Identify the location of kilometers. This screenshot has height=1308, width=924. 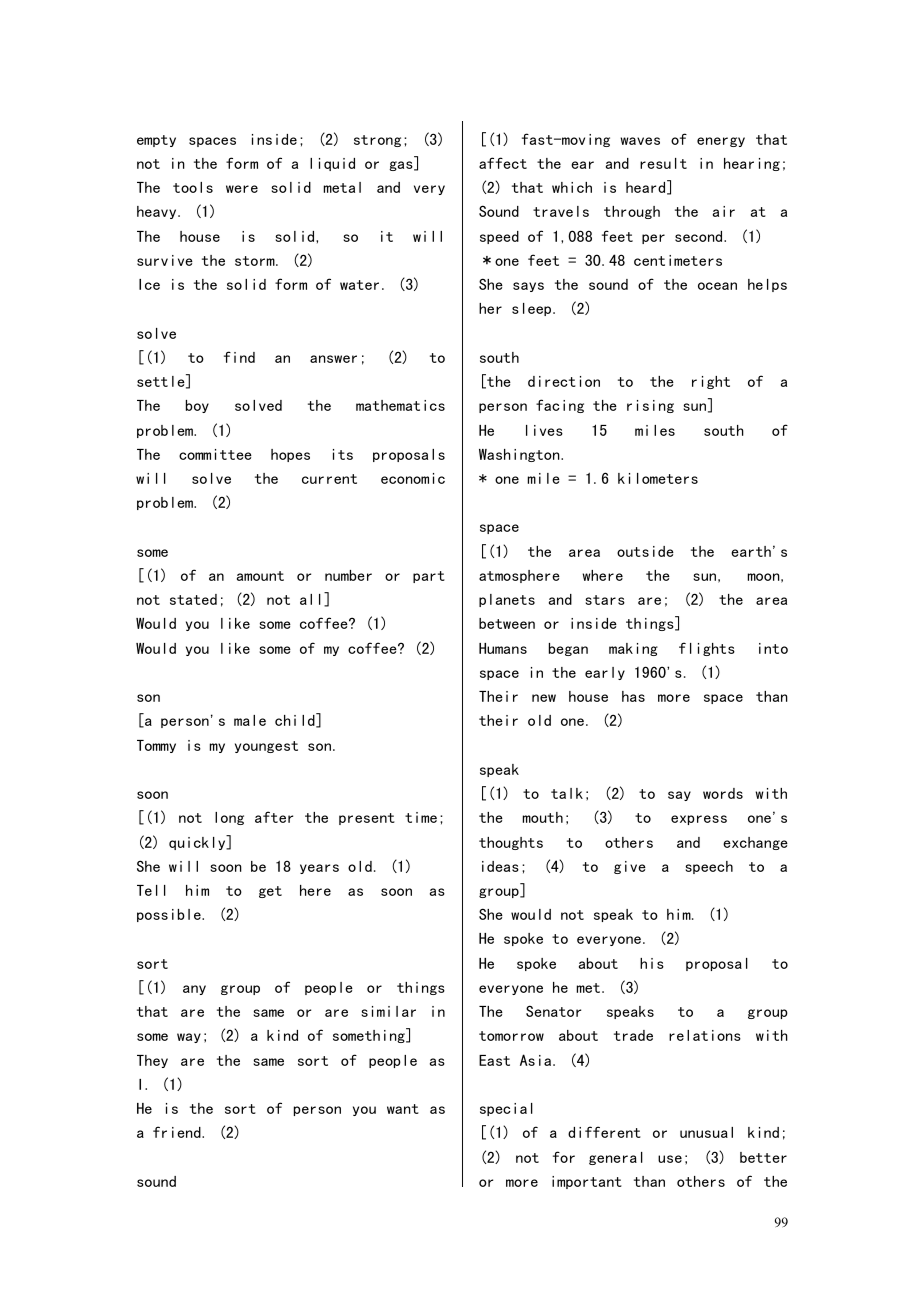
(658, 478).
